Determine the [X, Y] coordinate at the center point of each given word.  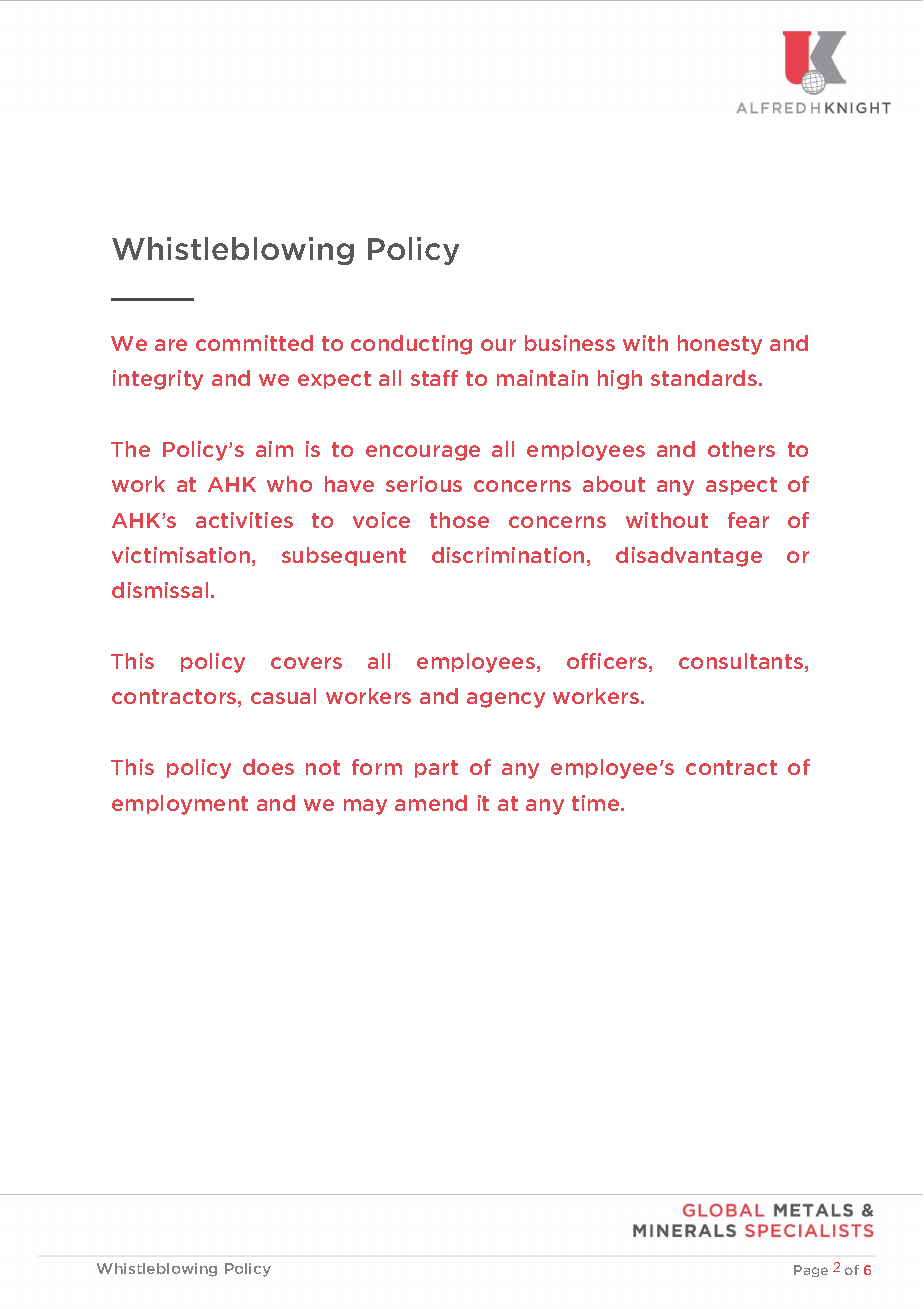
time [597, 803]
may [365, 807]
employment [180, 805]
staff [434, 378]
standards [705, 378]
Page [811, 1271]
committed [254, 343]
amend [431, 803]
